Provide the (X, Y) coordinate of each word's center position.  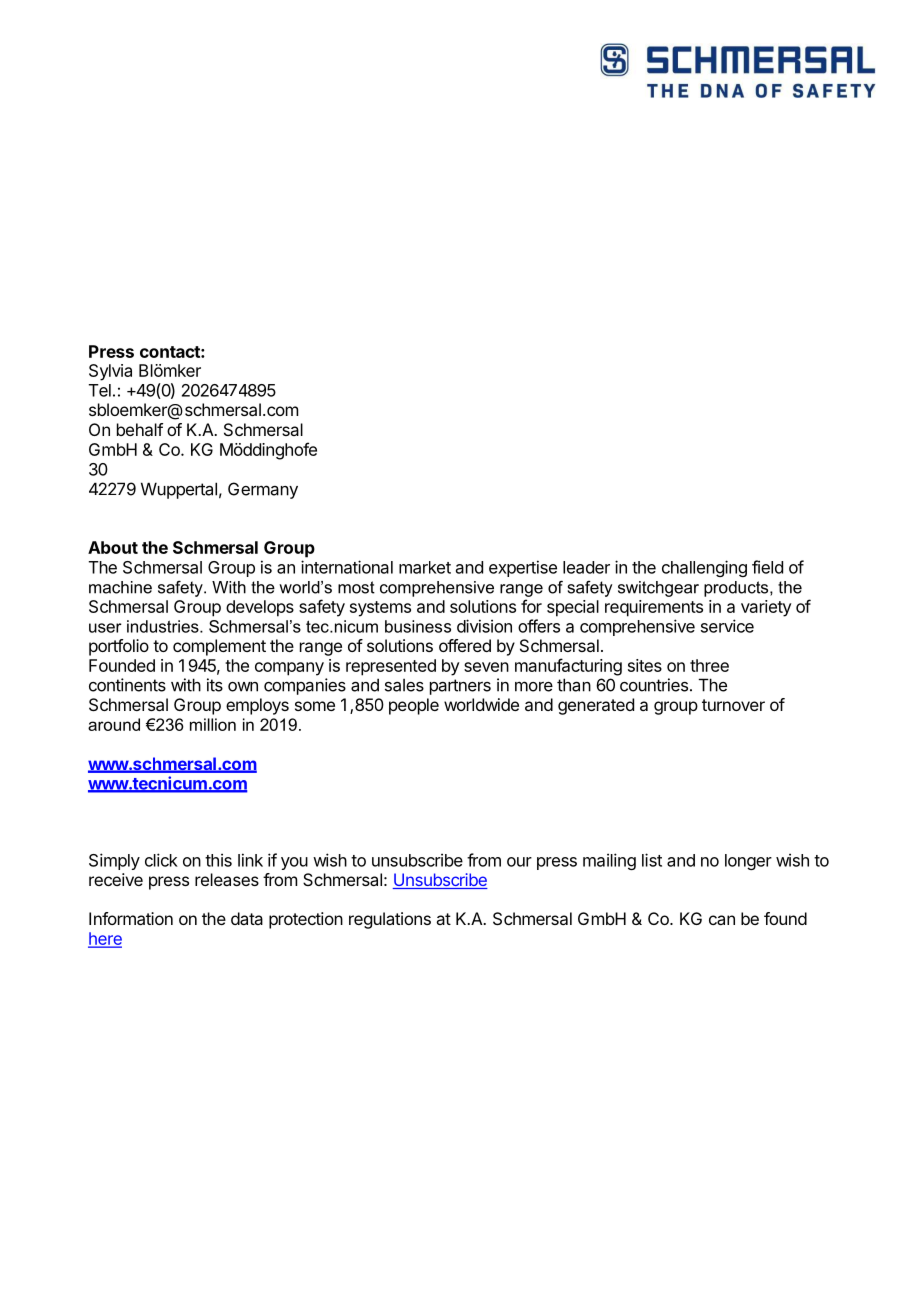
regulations (390, 920)
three (709, 665)
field (767, 567)
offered (465, 645)
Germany (263, 490)
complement (219, 647)
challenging (704, 568)
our (519, 862)
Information (131, 918)
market (425, 567)
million (213, 724)
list (652, 860)
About (113, 547)
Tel (100, 390)
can (722, 920)
